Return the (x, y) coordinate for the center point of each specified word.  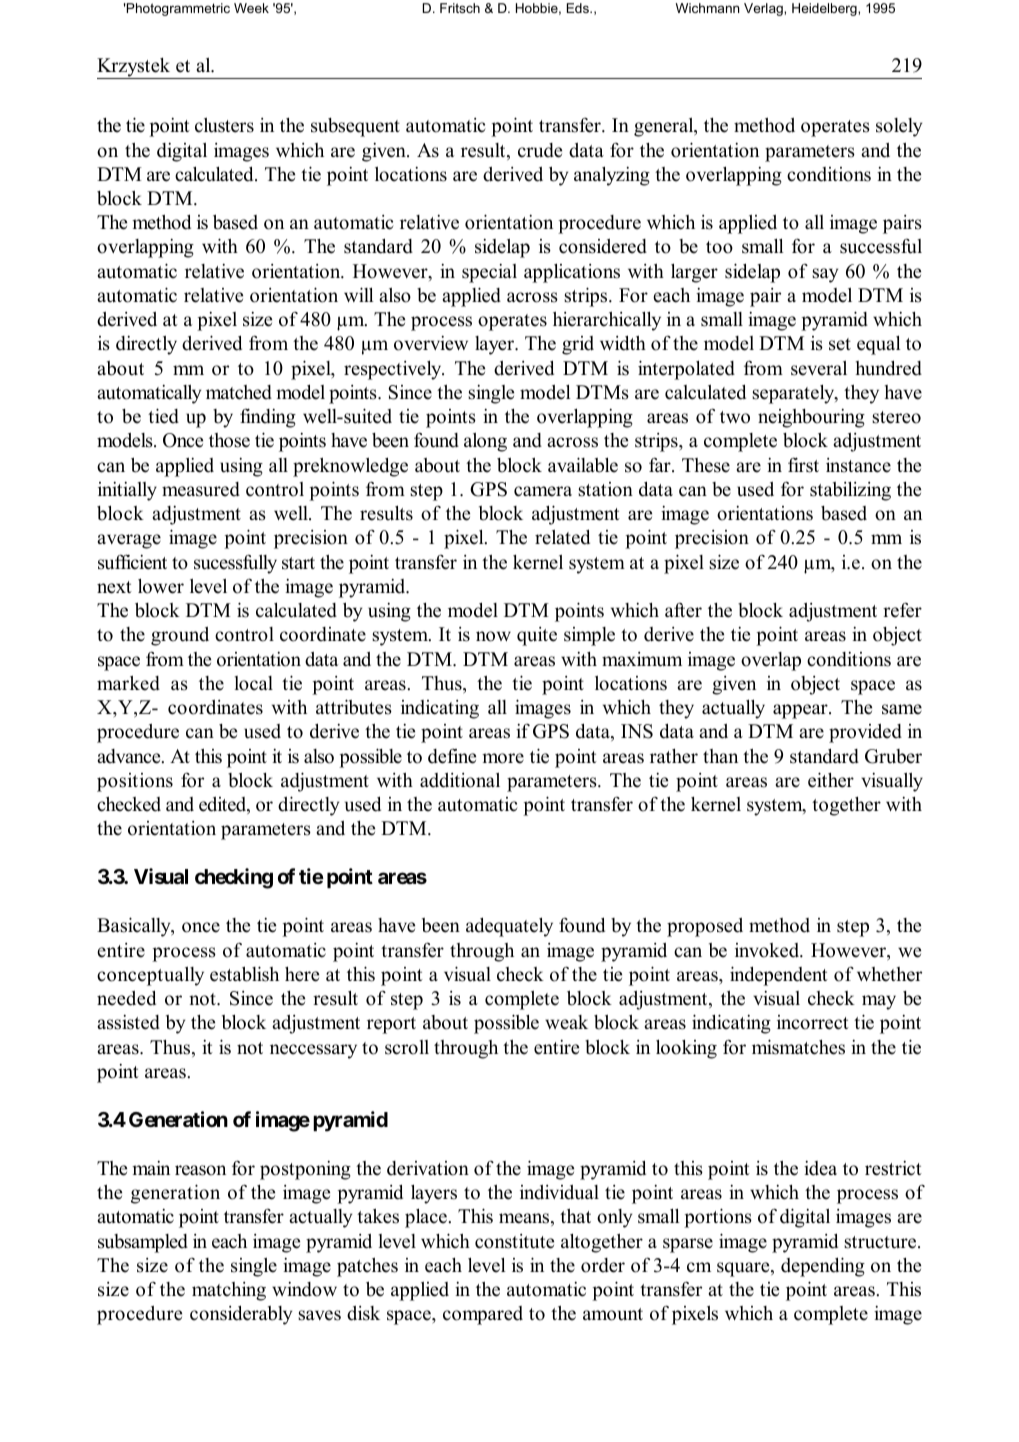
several (819, 368)
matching (229, 1291)
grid (578, 345)
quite (537, 636)
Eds (579, 8)
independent (779, 976)
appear (801, 711)
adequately (509, 927)
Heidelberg (825, 9)
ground (180, 636)
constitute (514, 1241)
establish (244, 974)
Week (251, 8)
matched (239, 392)
